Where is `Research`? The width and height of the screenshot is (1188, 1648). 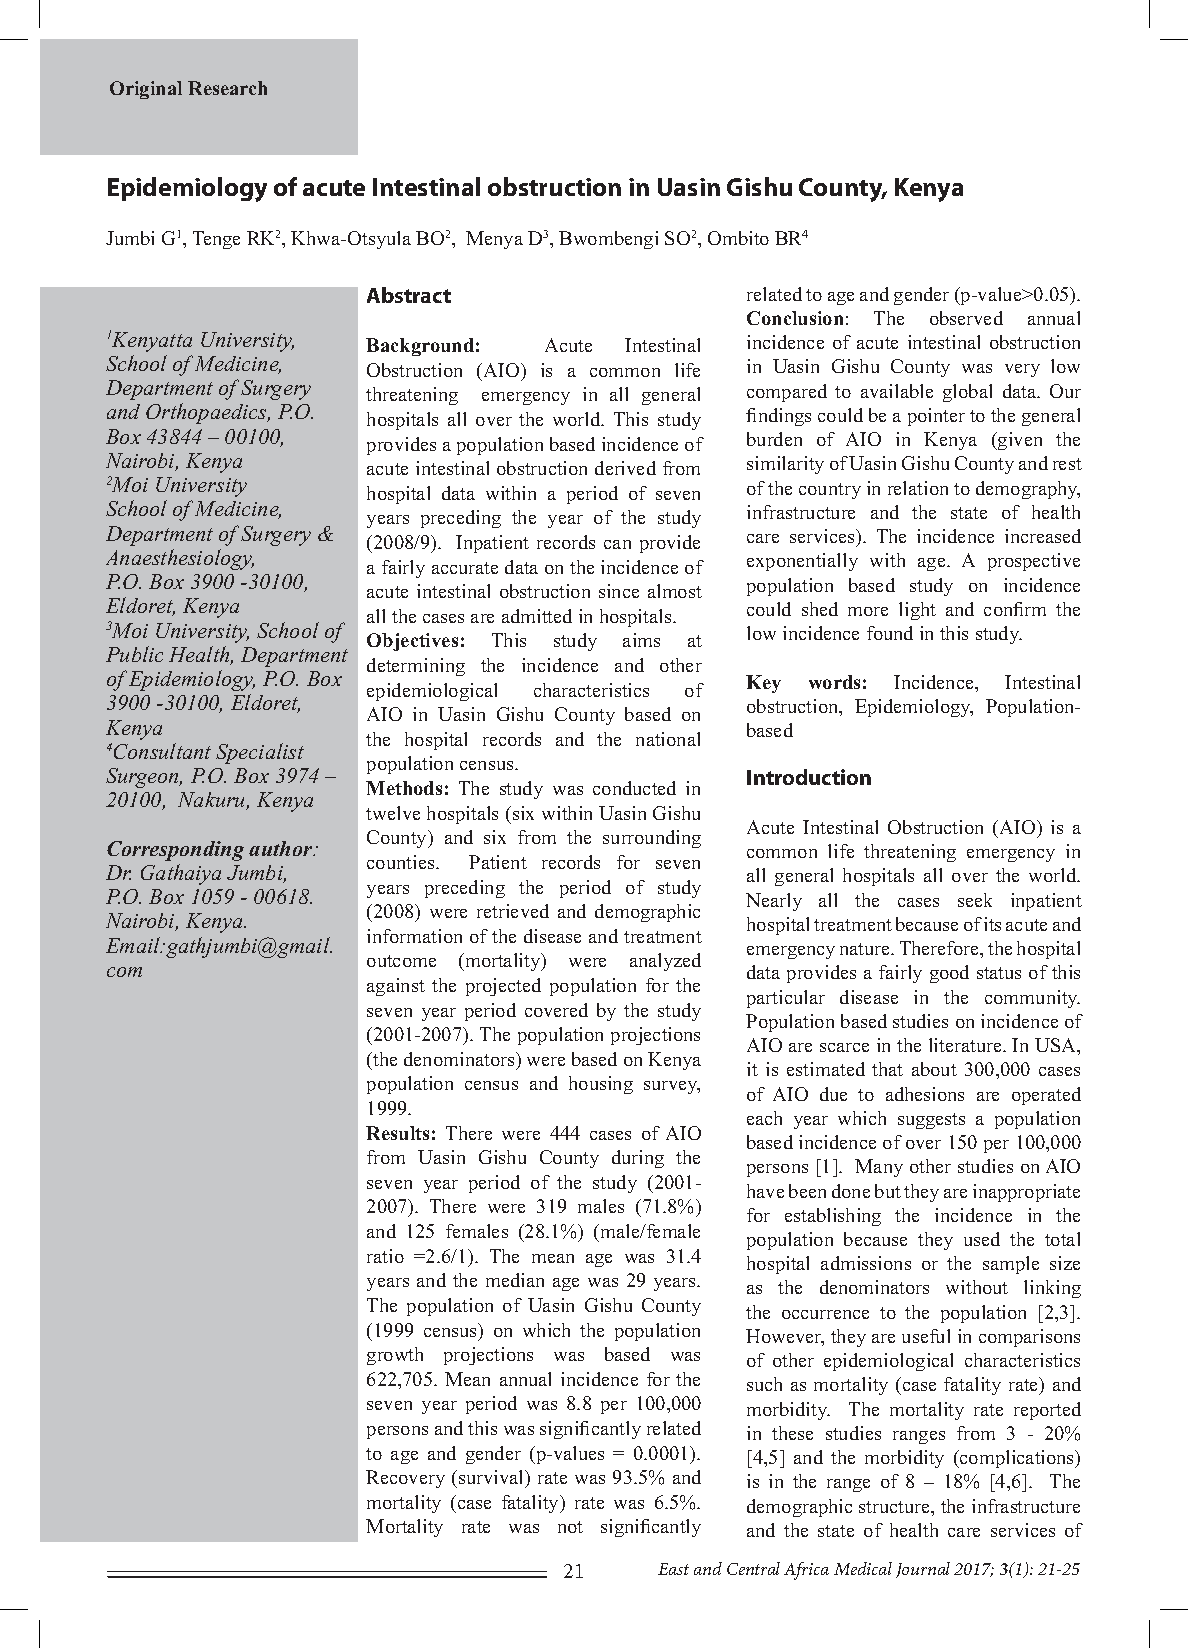
Research is located at coordinates (227, 88).
